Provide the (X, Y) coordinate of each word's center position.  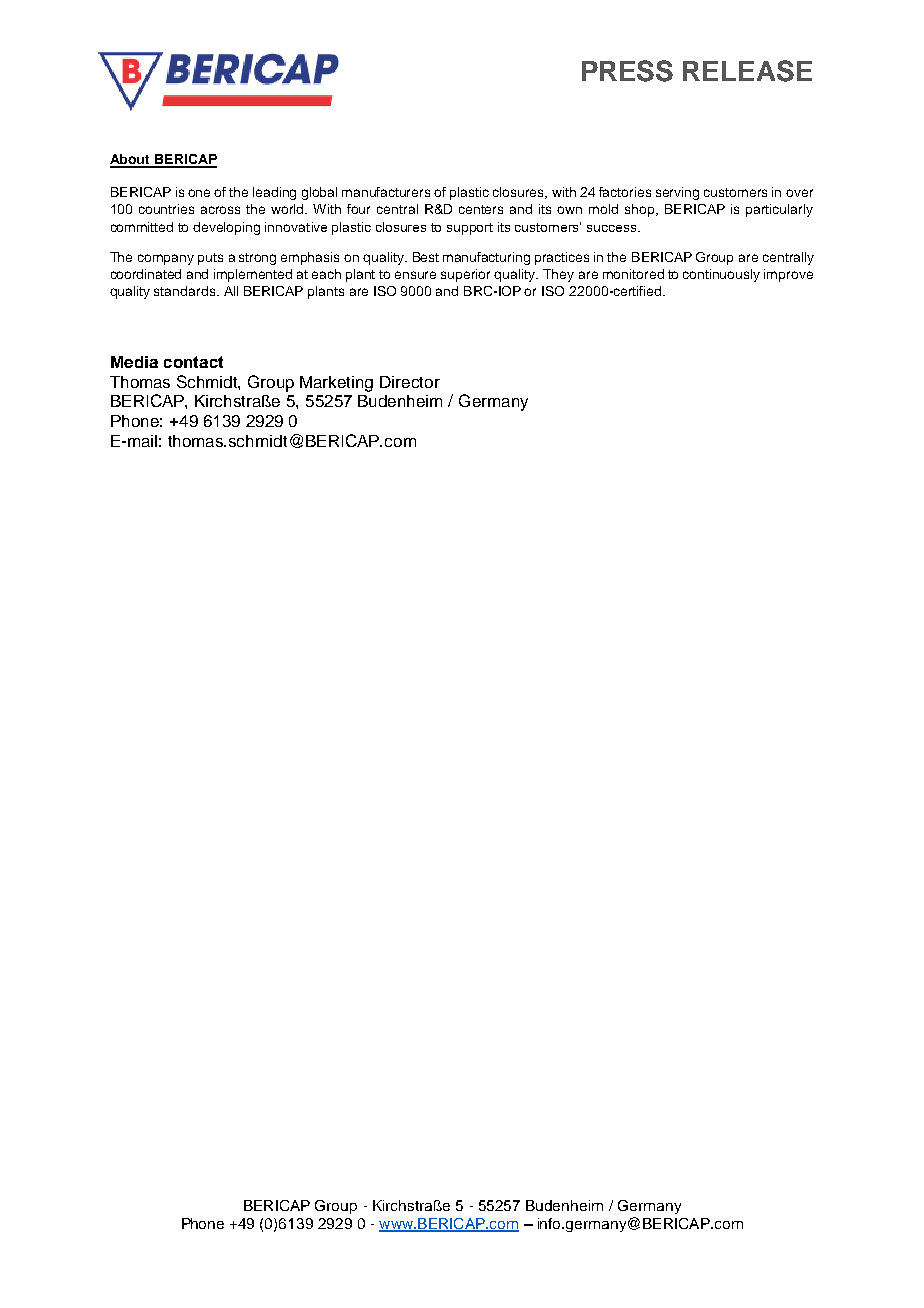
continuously (721, 275)
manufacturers (386, 192)
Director (410, 382)
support (470, 229)
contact (193, 362)
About (131, 160)
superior (465, 275)
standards (186, 291)
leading (274, 193)
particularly (779, 210)
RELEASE (747, 71)
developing (226, 228)
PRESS (627, 71)
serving (677, 193)
